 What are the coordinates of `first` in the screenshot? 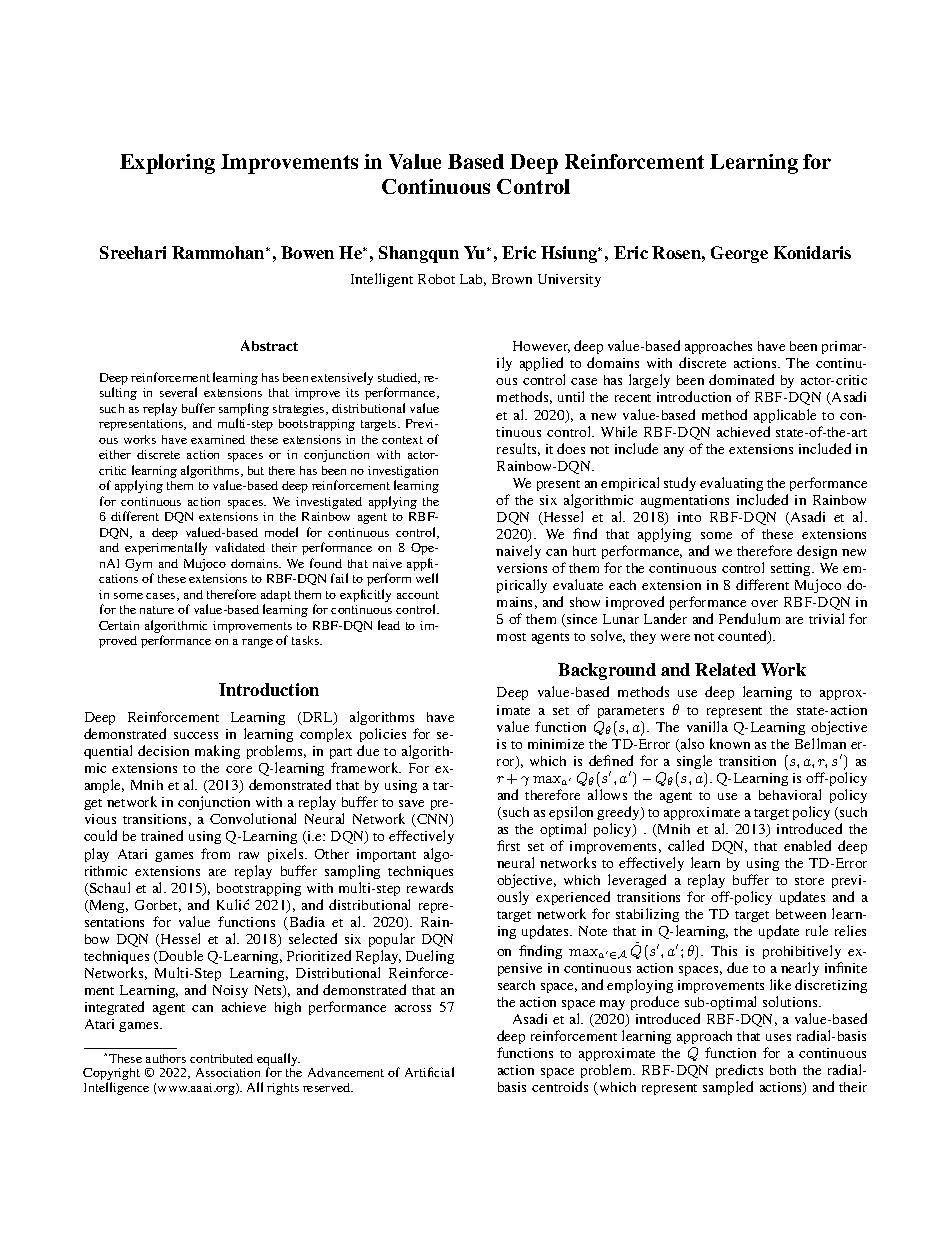 It's located at (508, 845).
